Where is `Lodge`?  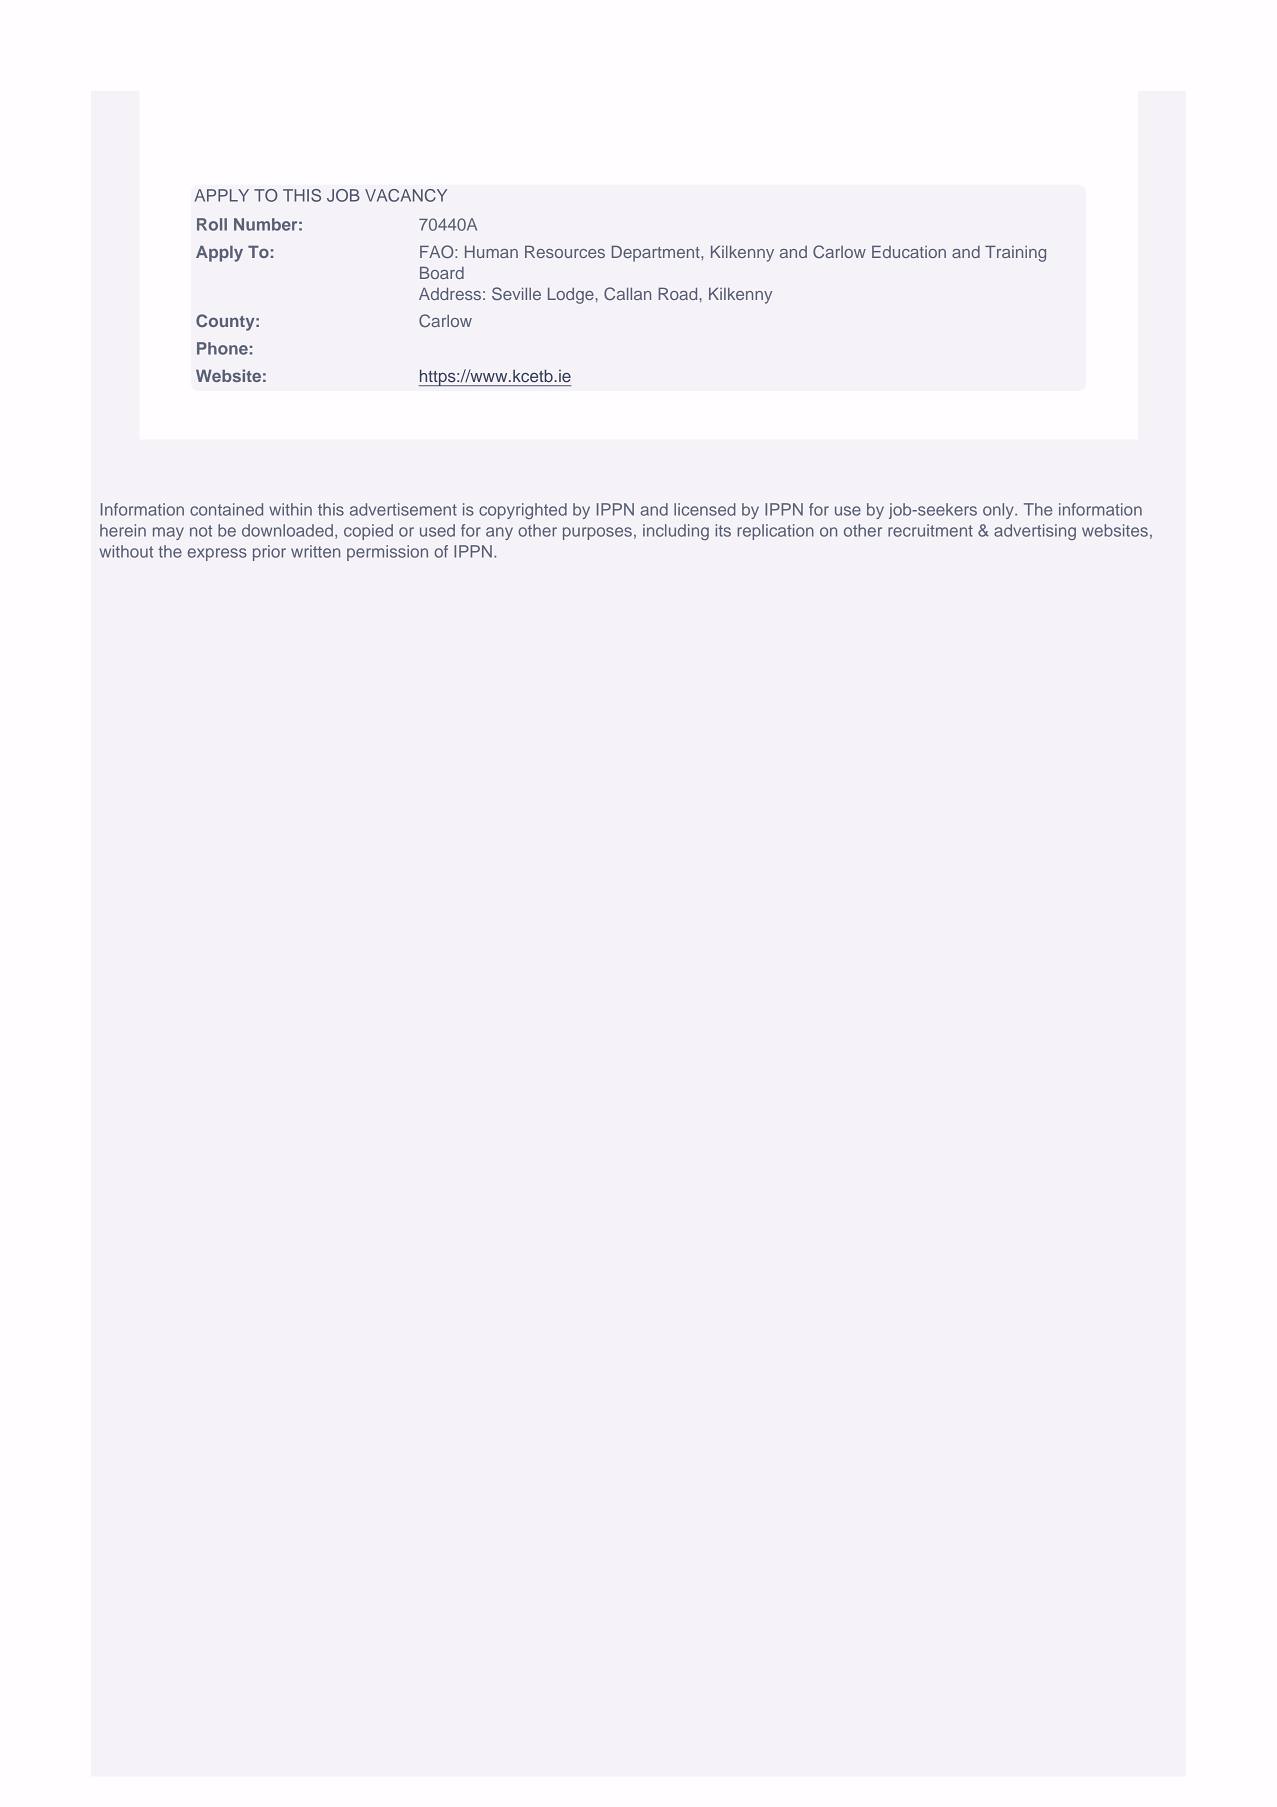
Lodge is located at coordinates (571, 296).
